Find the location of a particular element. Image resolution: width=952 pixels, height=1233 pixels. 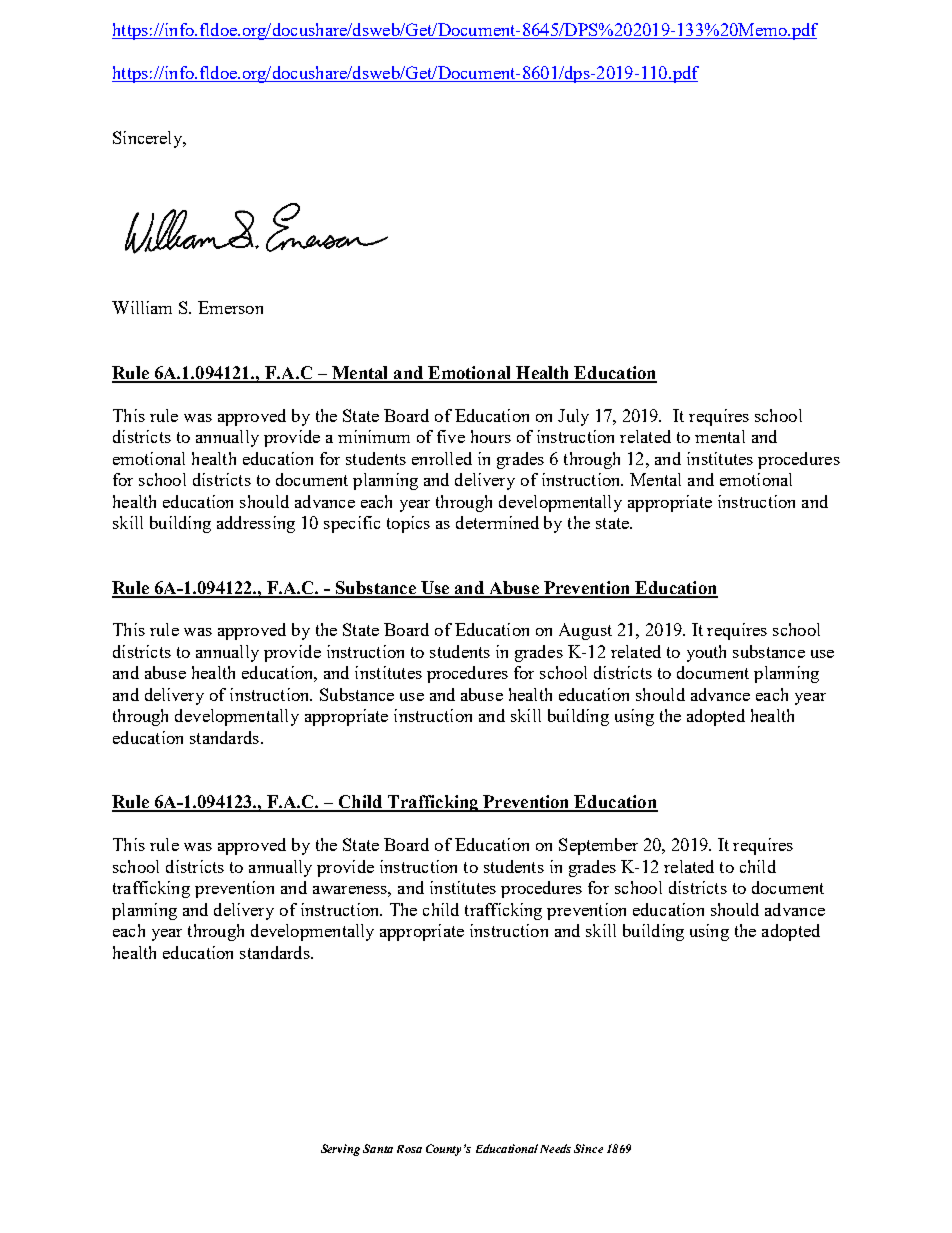

addressing is located at coordinates (256, 524).
